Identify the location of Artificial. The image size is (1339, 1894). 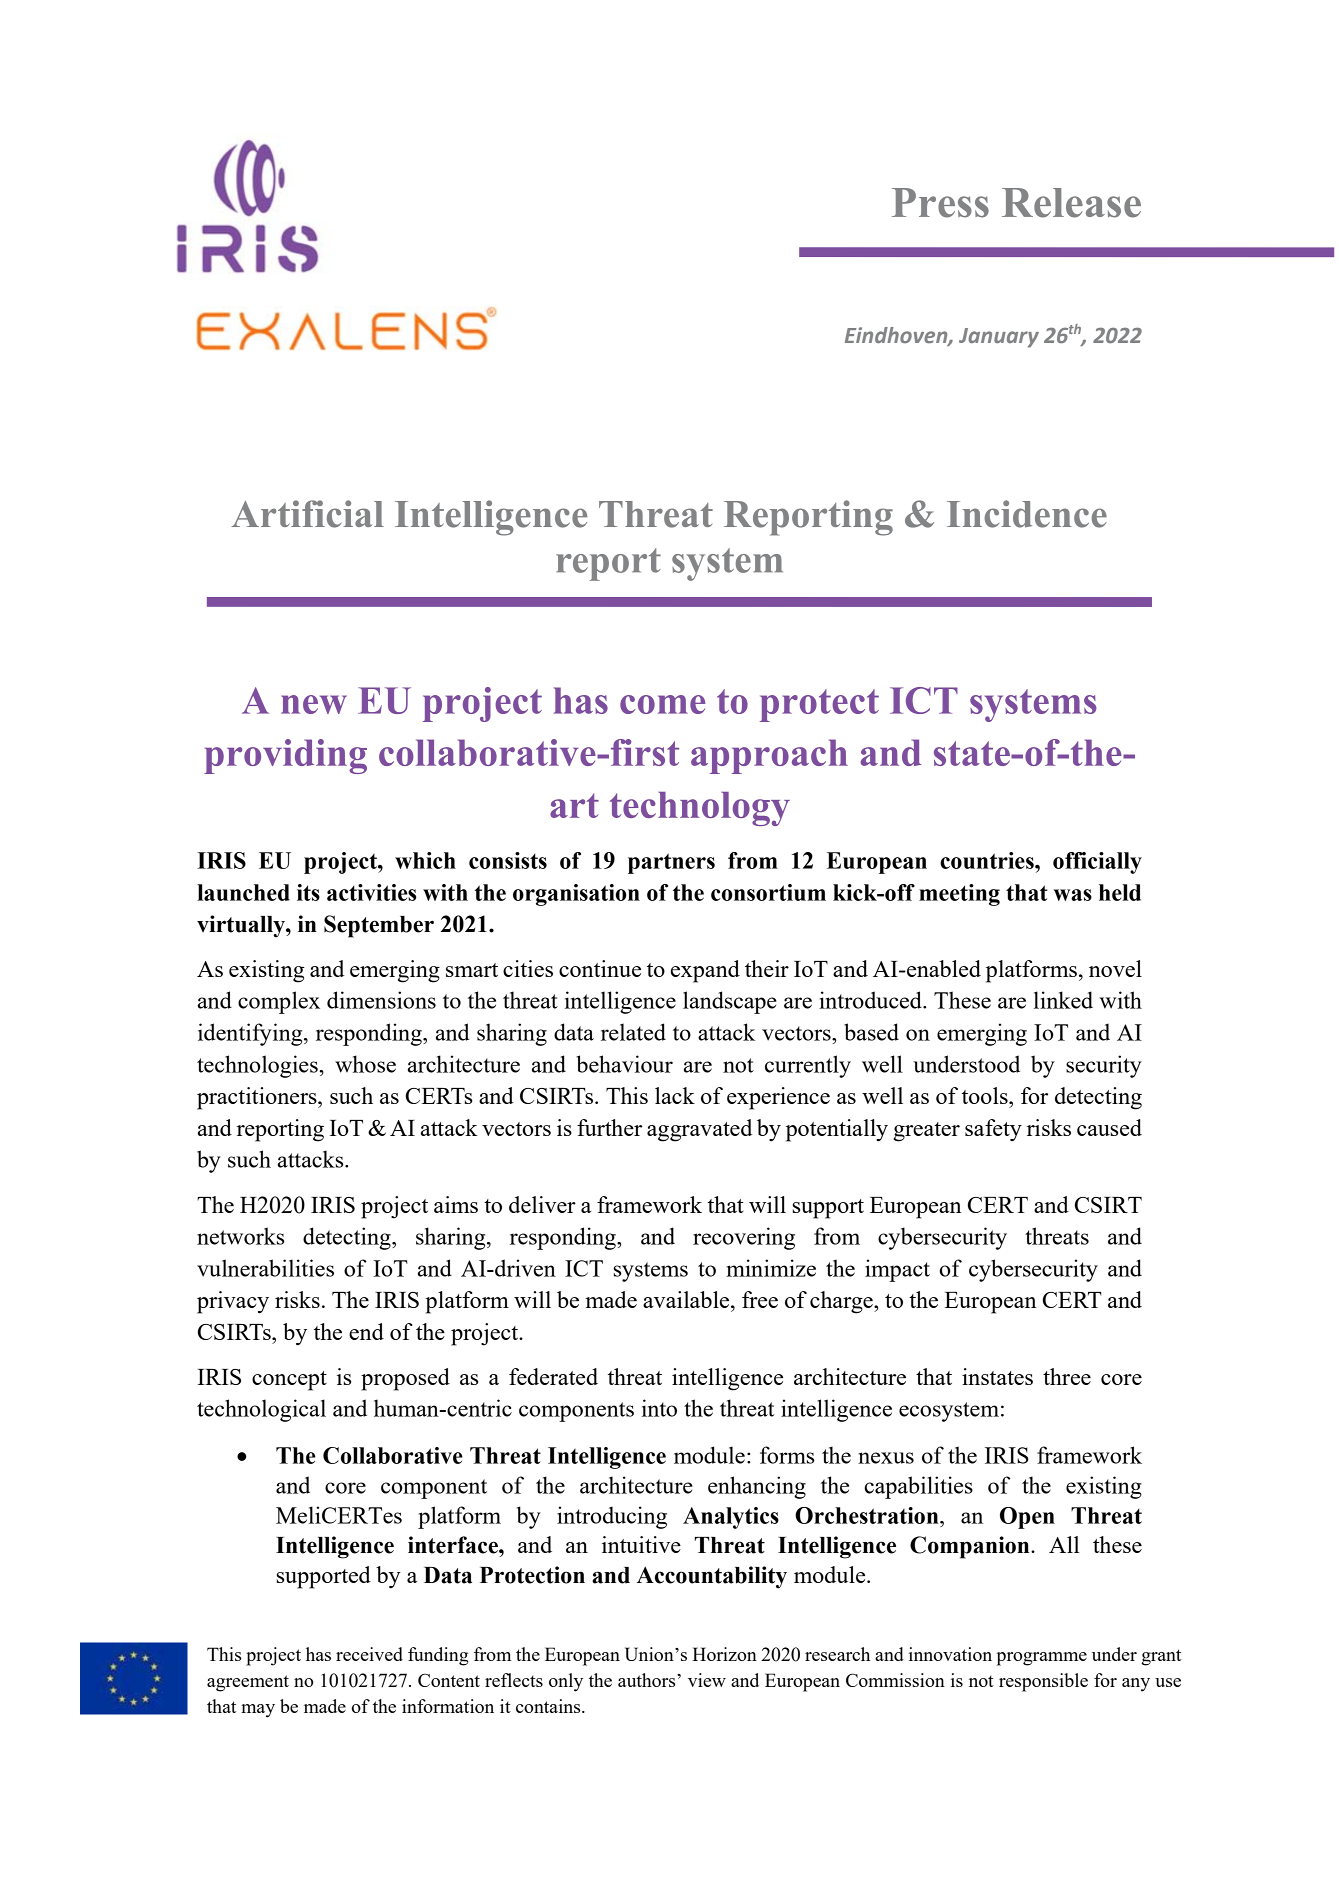
(307, 514).
